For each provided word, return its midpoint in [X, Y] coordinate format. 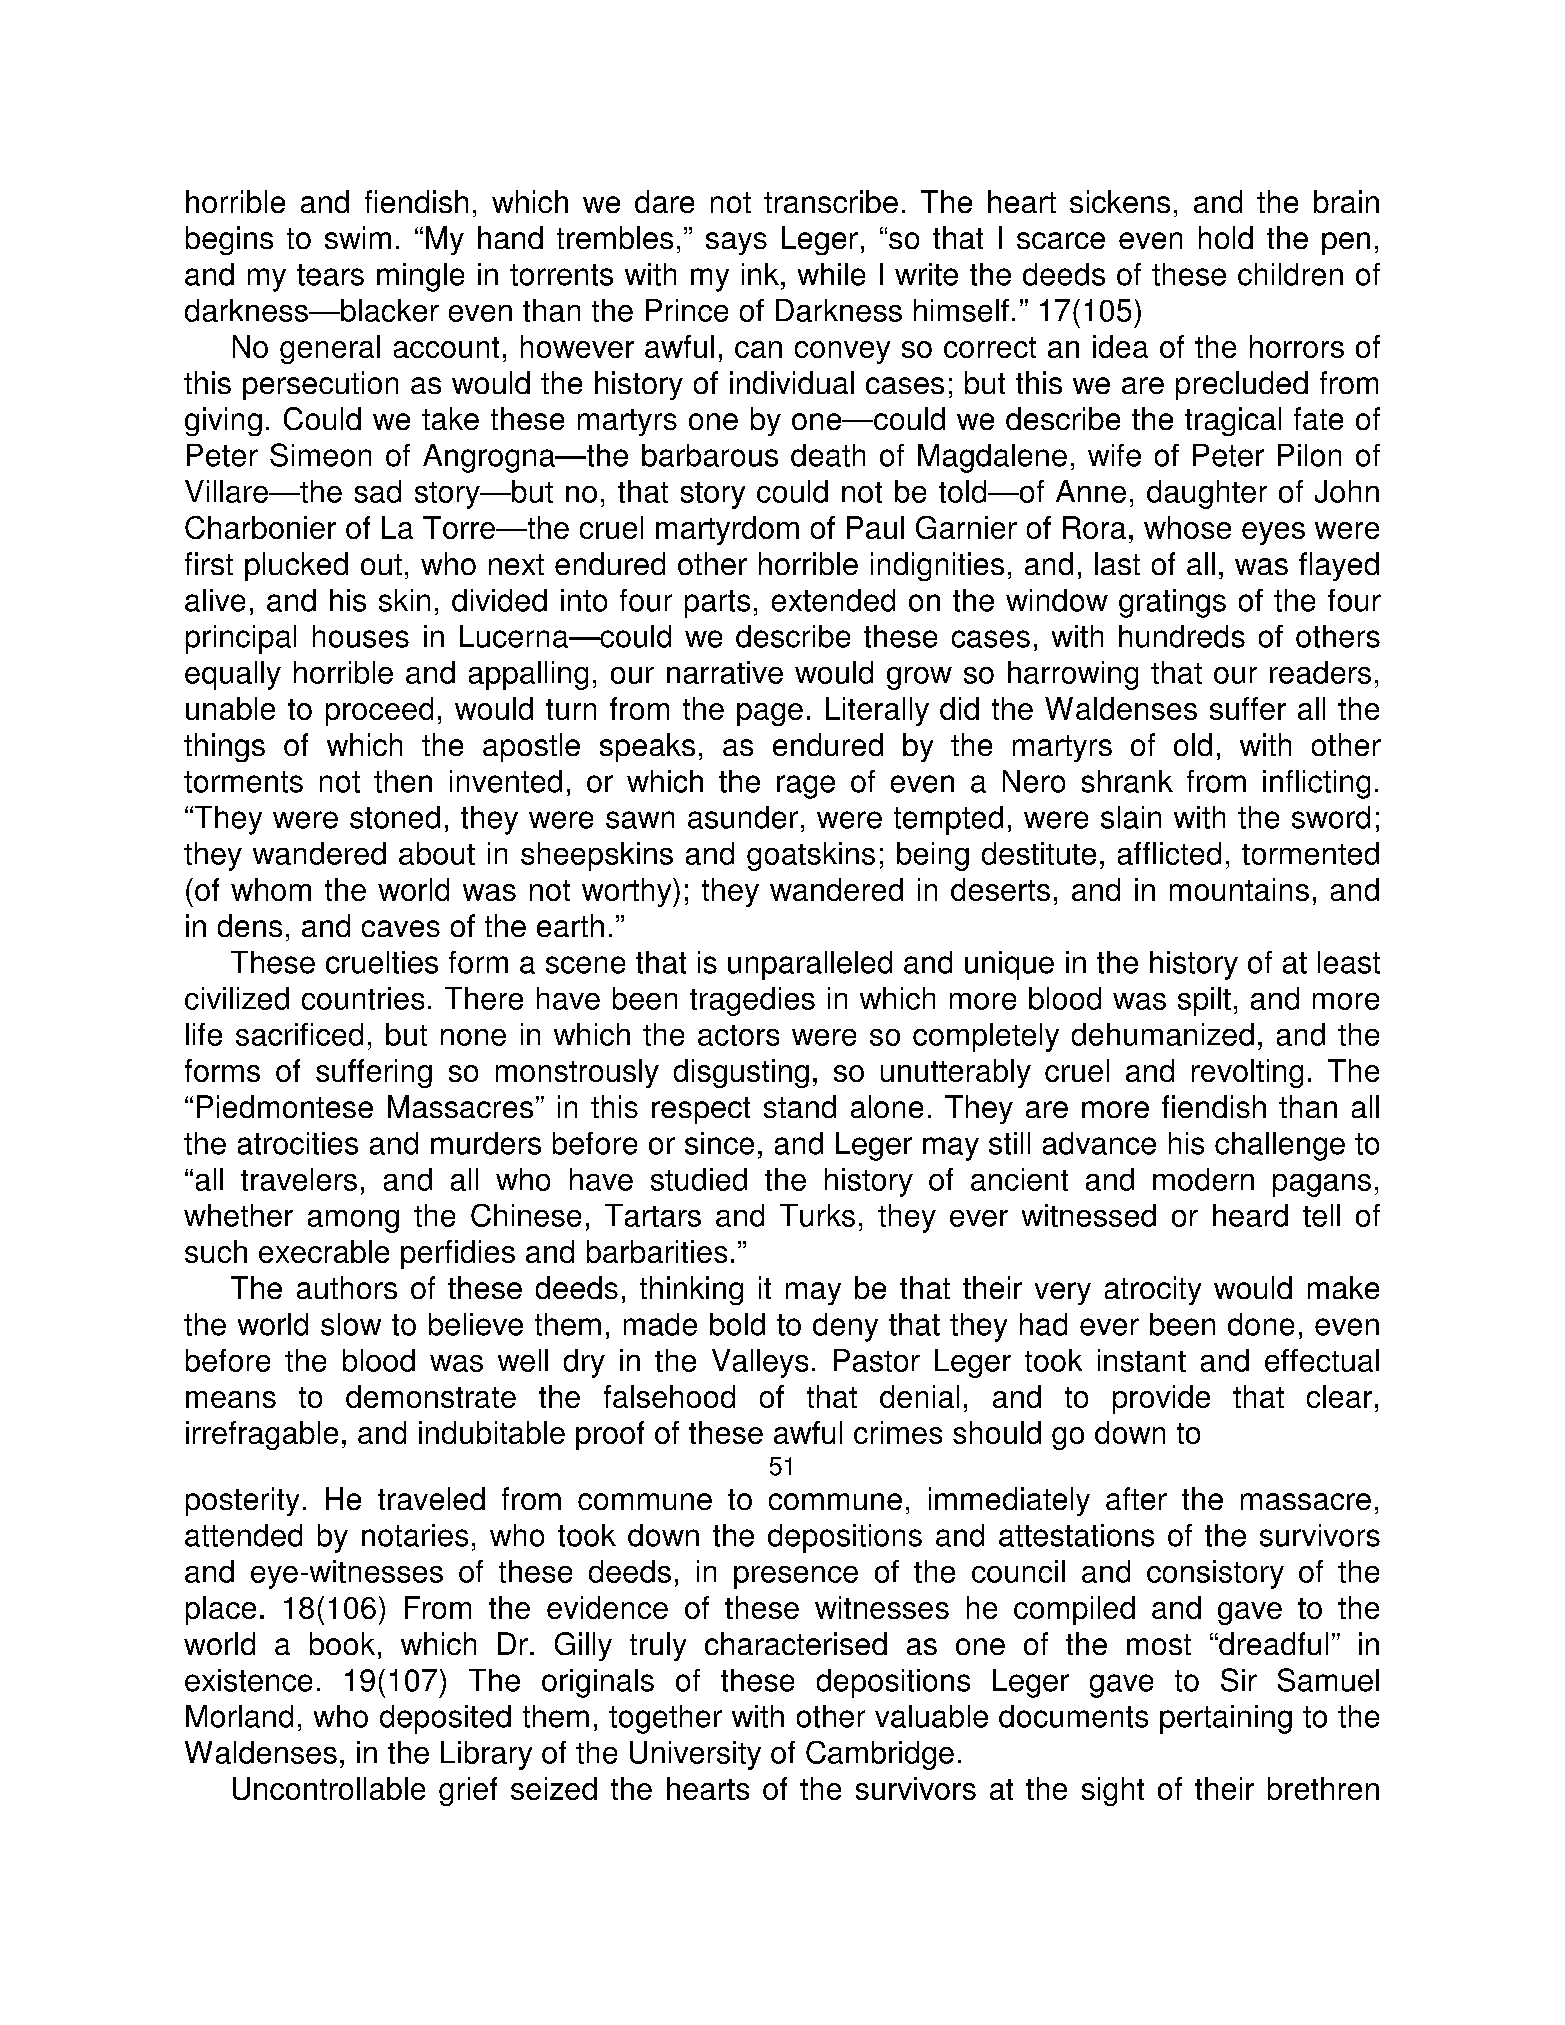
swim [358, 237]
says [736, 243]
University [695, 1755]
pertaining [1226, 1719]
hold [1226, 237]
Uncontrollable [329, 1788]
